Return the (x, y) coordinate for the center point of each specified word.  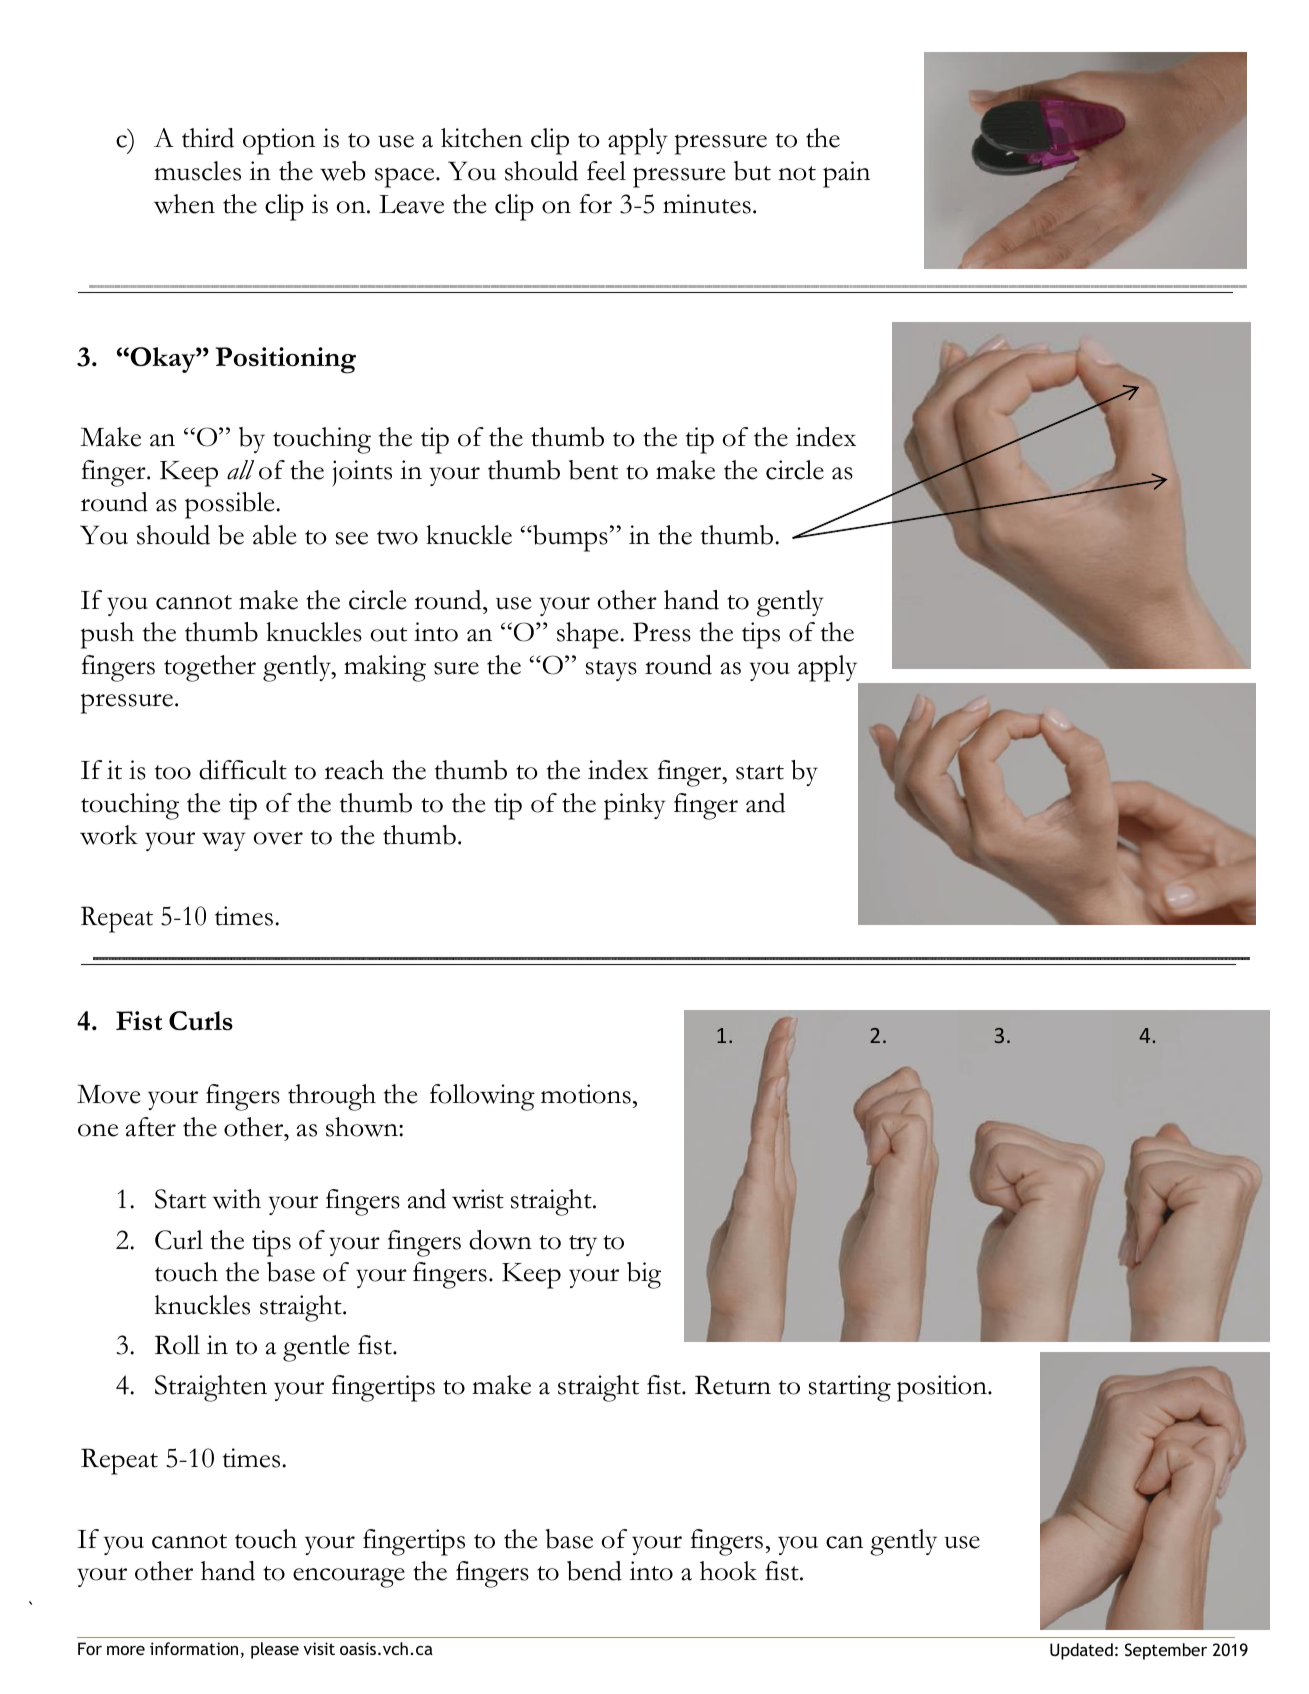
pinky (635, 806)
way (224, 841)
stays (611, 670)
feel (606, 171)
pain (846, 174)
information (194, 1648)
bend (594, 1571)
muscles (197, 171)
